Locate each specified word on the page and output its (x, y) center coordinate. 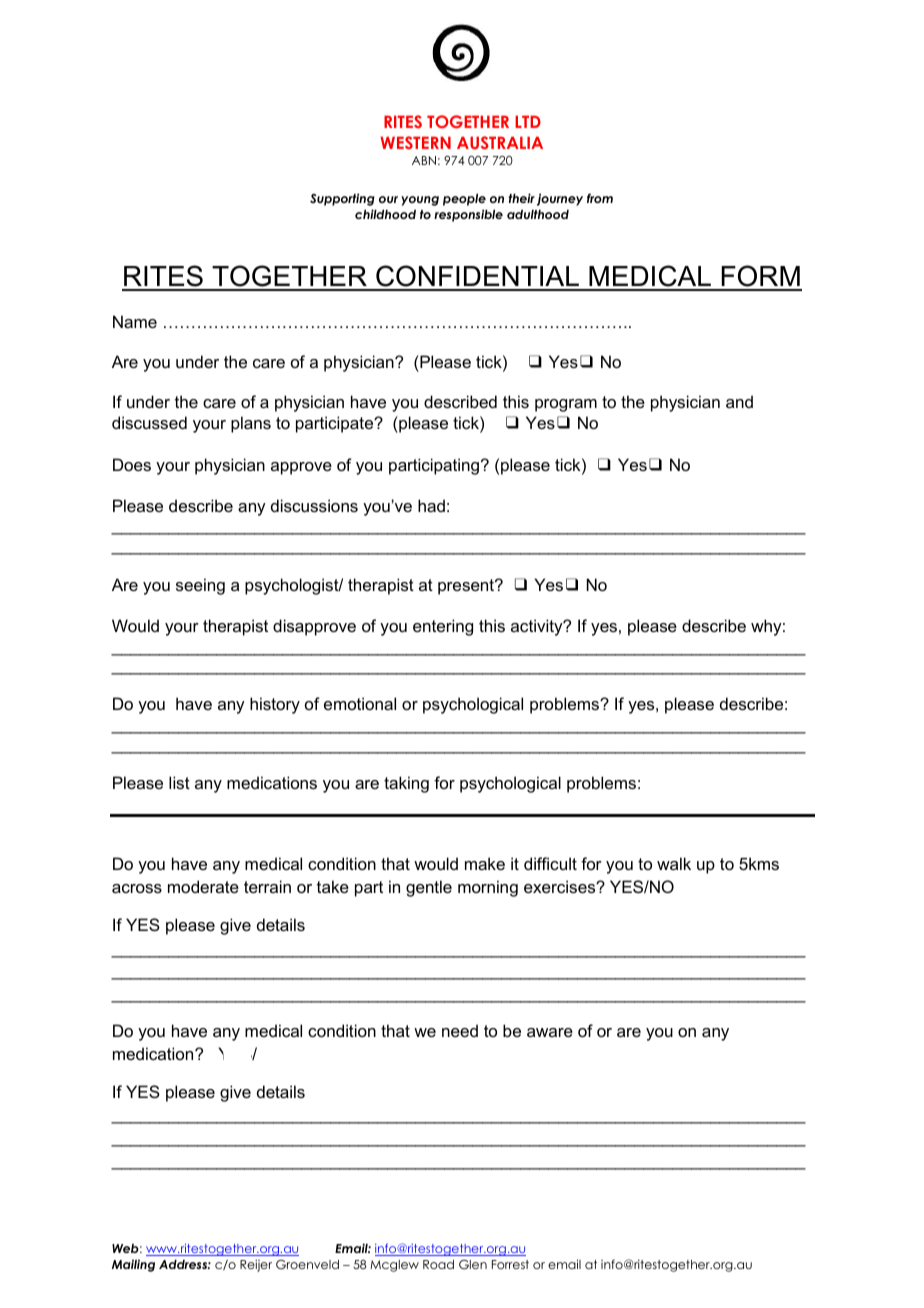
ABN (424, 160)
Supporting (342, 199)
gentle (429, 888)
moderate (203, 886)
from (600, 198)
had (431, 505)
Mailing (133, 1266)
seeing (200, 586)
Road (438, 1264)
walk (674, 863)
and (739, 401)
